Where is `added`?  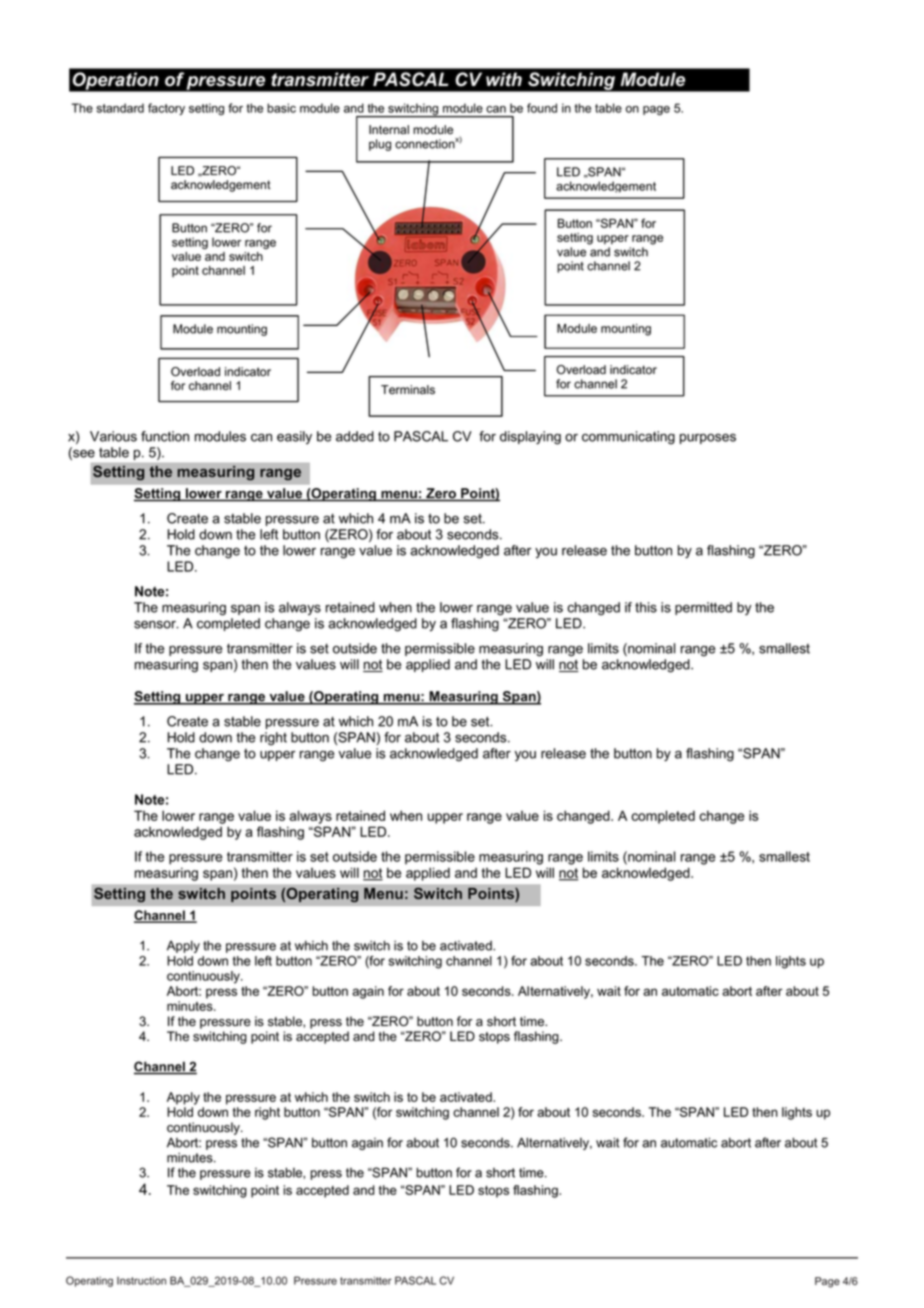
added is located at coordinates (355, 436).
